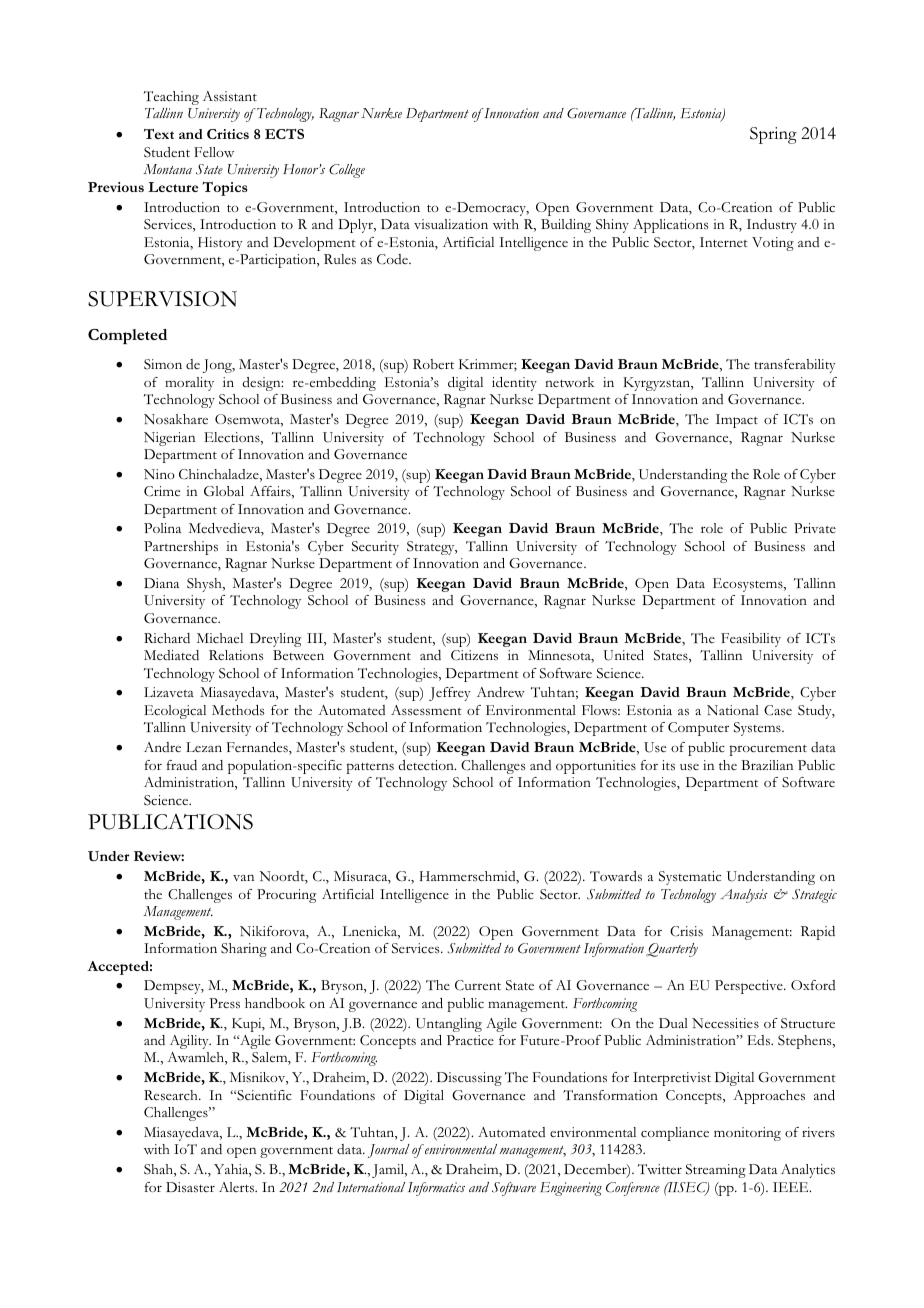 This screenshot has height=1308, width=924. I want to click on Informatics, so click(436, 1189).
